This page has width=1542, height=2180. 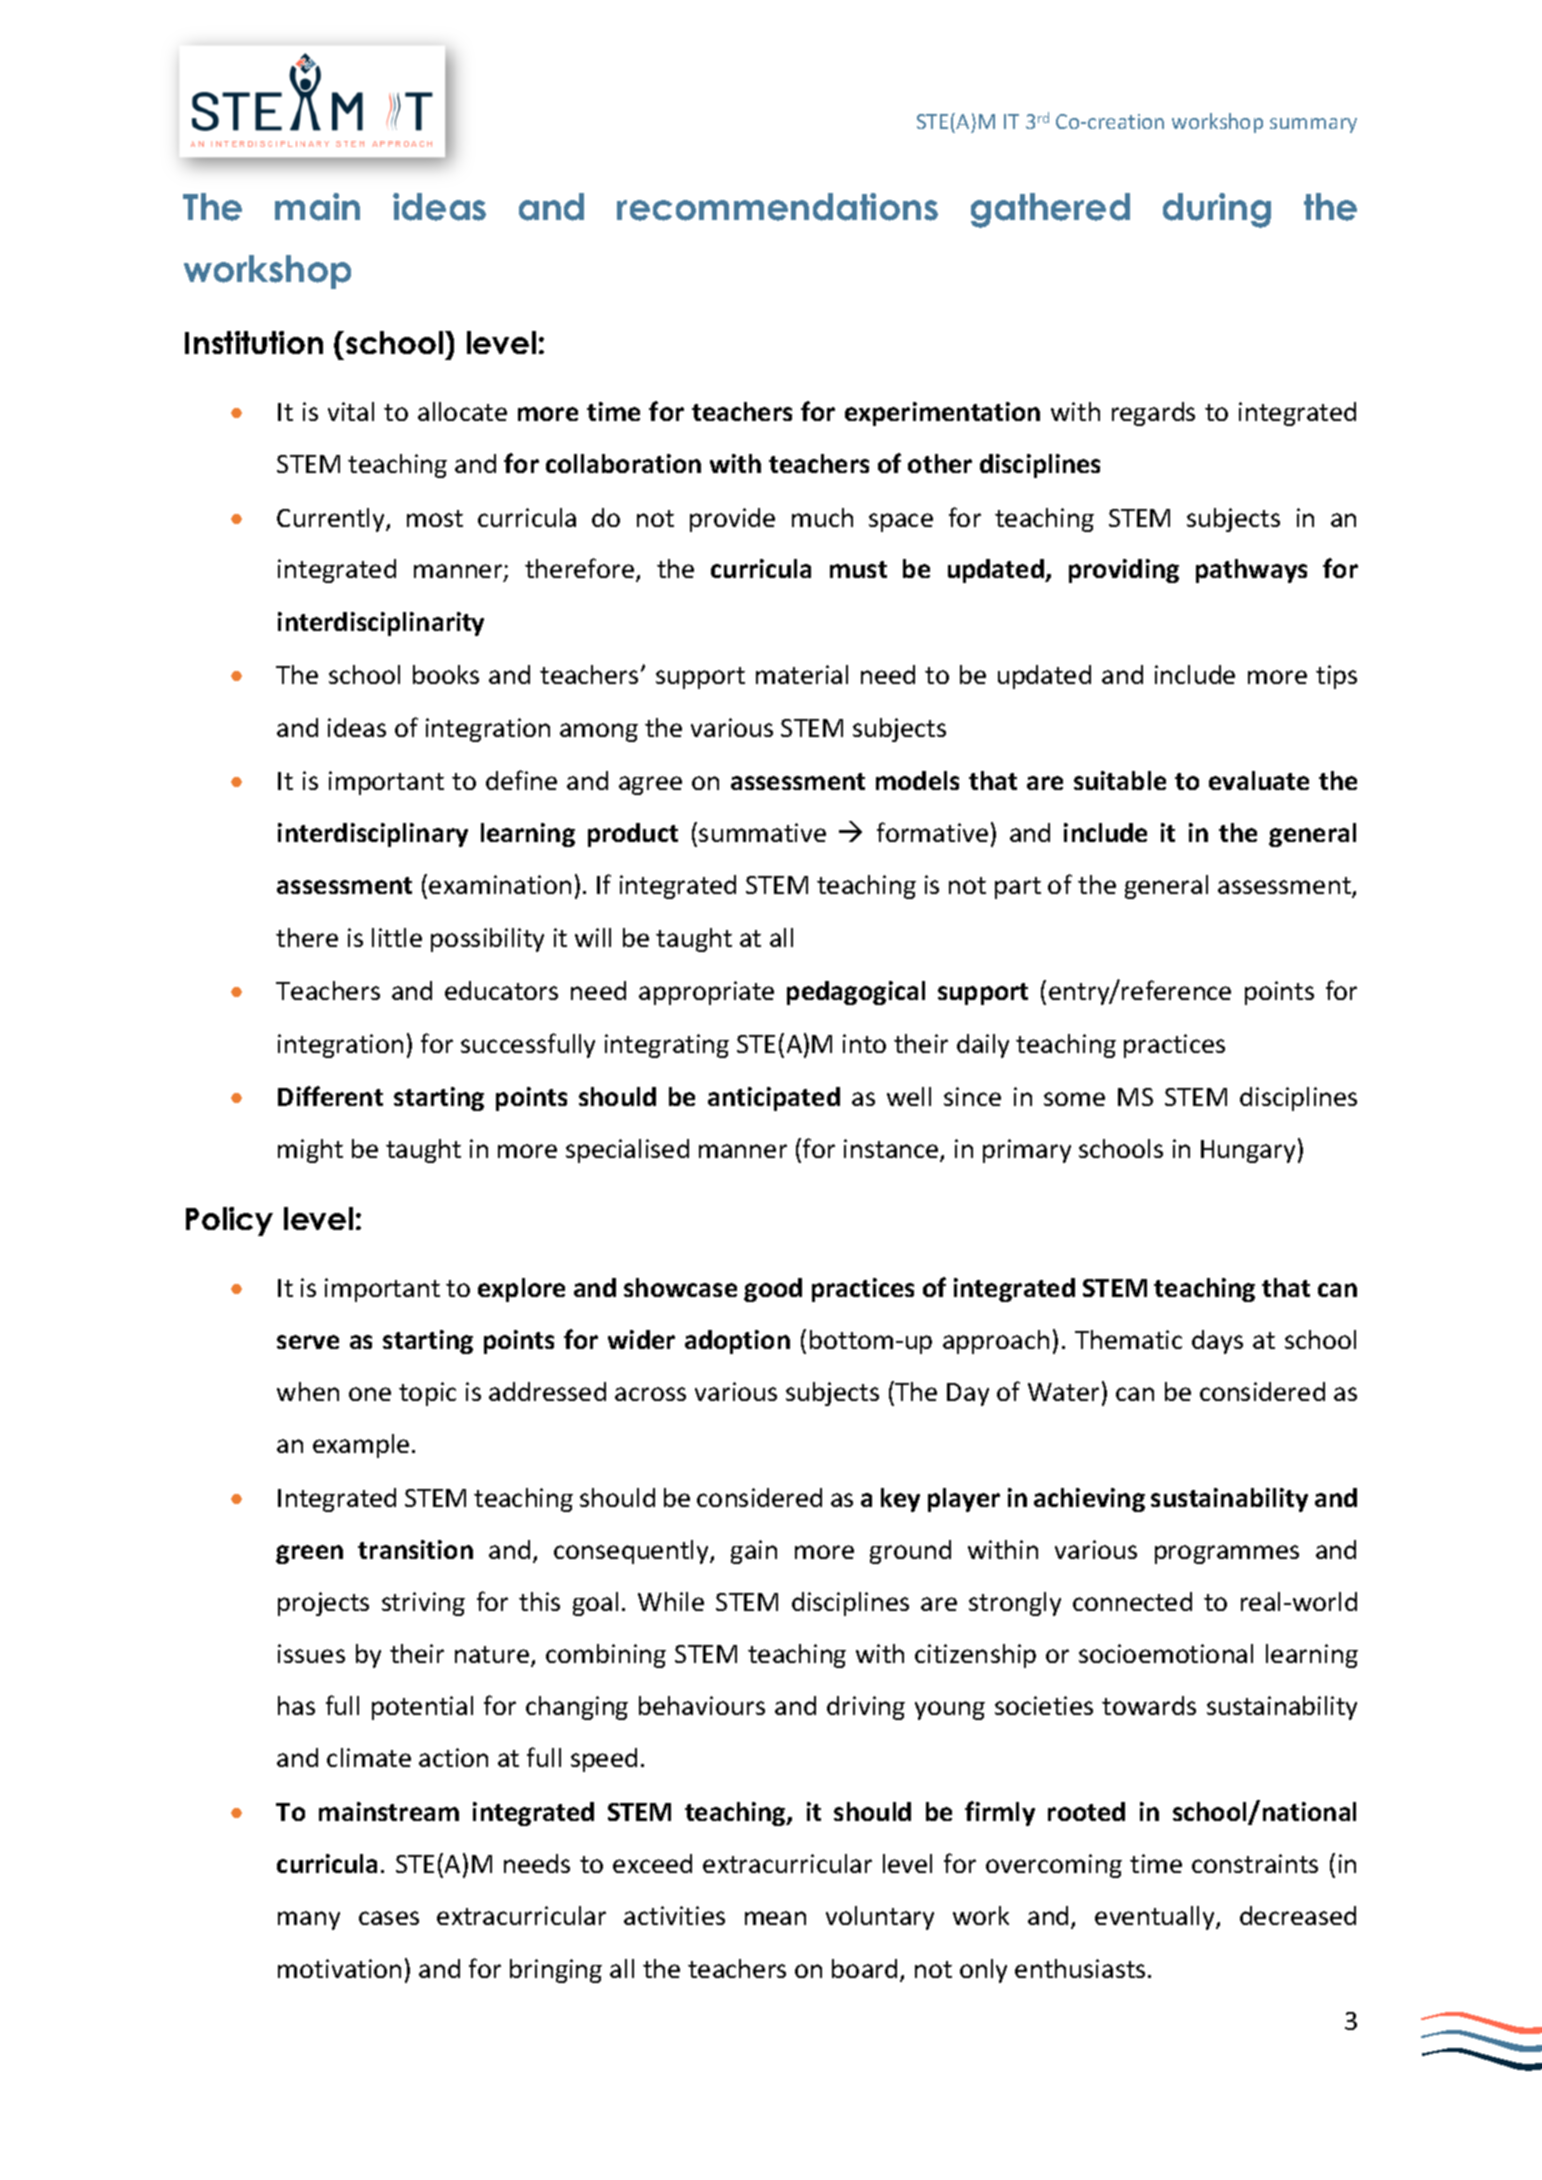 I want to click on cases, so click(x=389, y=1918).
